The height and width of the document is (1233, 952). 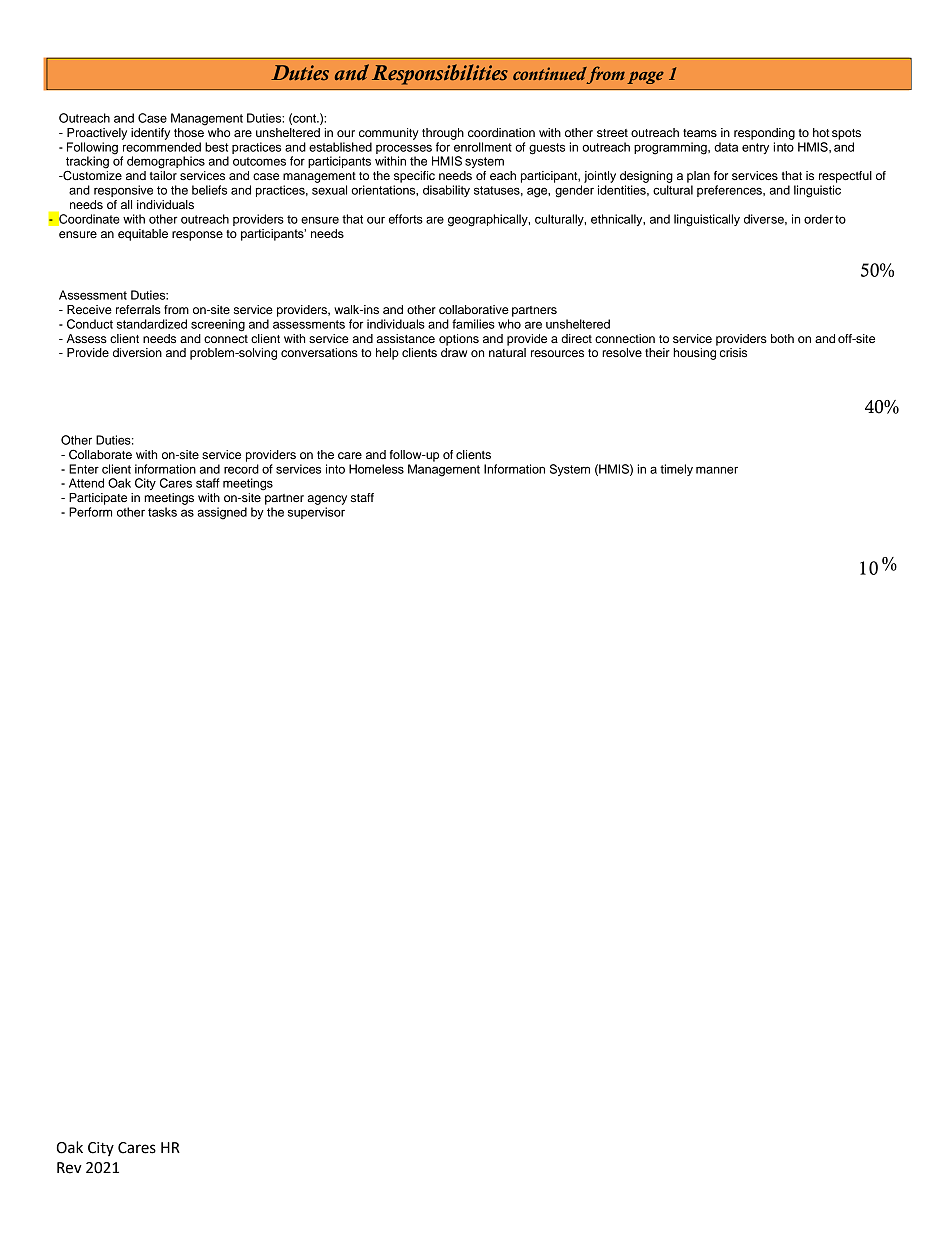 What do you see at coordinates (676, 470) in the document?
I see `timely` at bounding box center [676, 470].
